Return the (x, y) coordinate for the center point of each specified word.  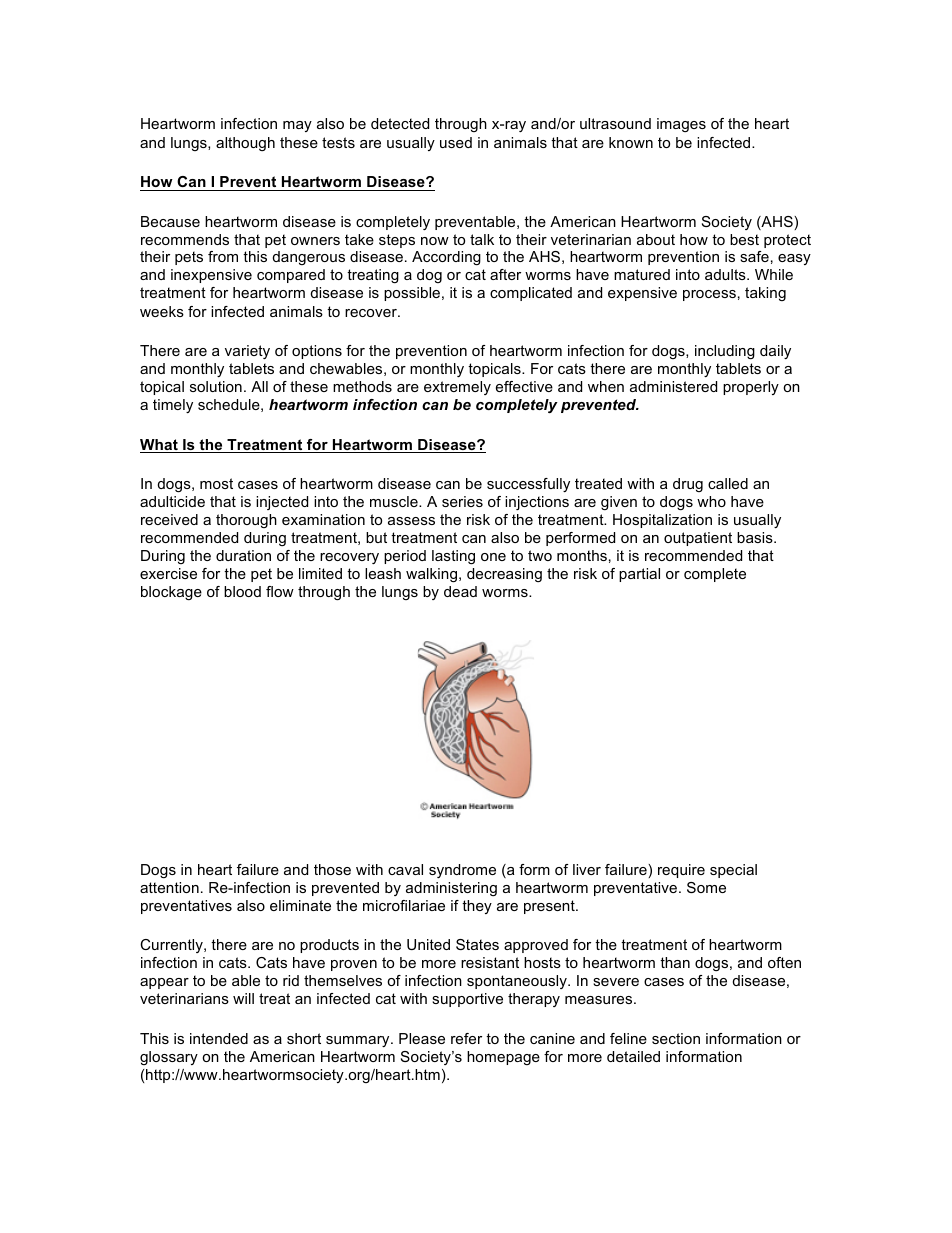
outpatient (698, 539)
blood (242, 591)
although (245, 144)
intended (219, 1038)
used (456, 142)
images (681, 125)
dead (460, 591)
